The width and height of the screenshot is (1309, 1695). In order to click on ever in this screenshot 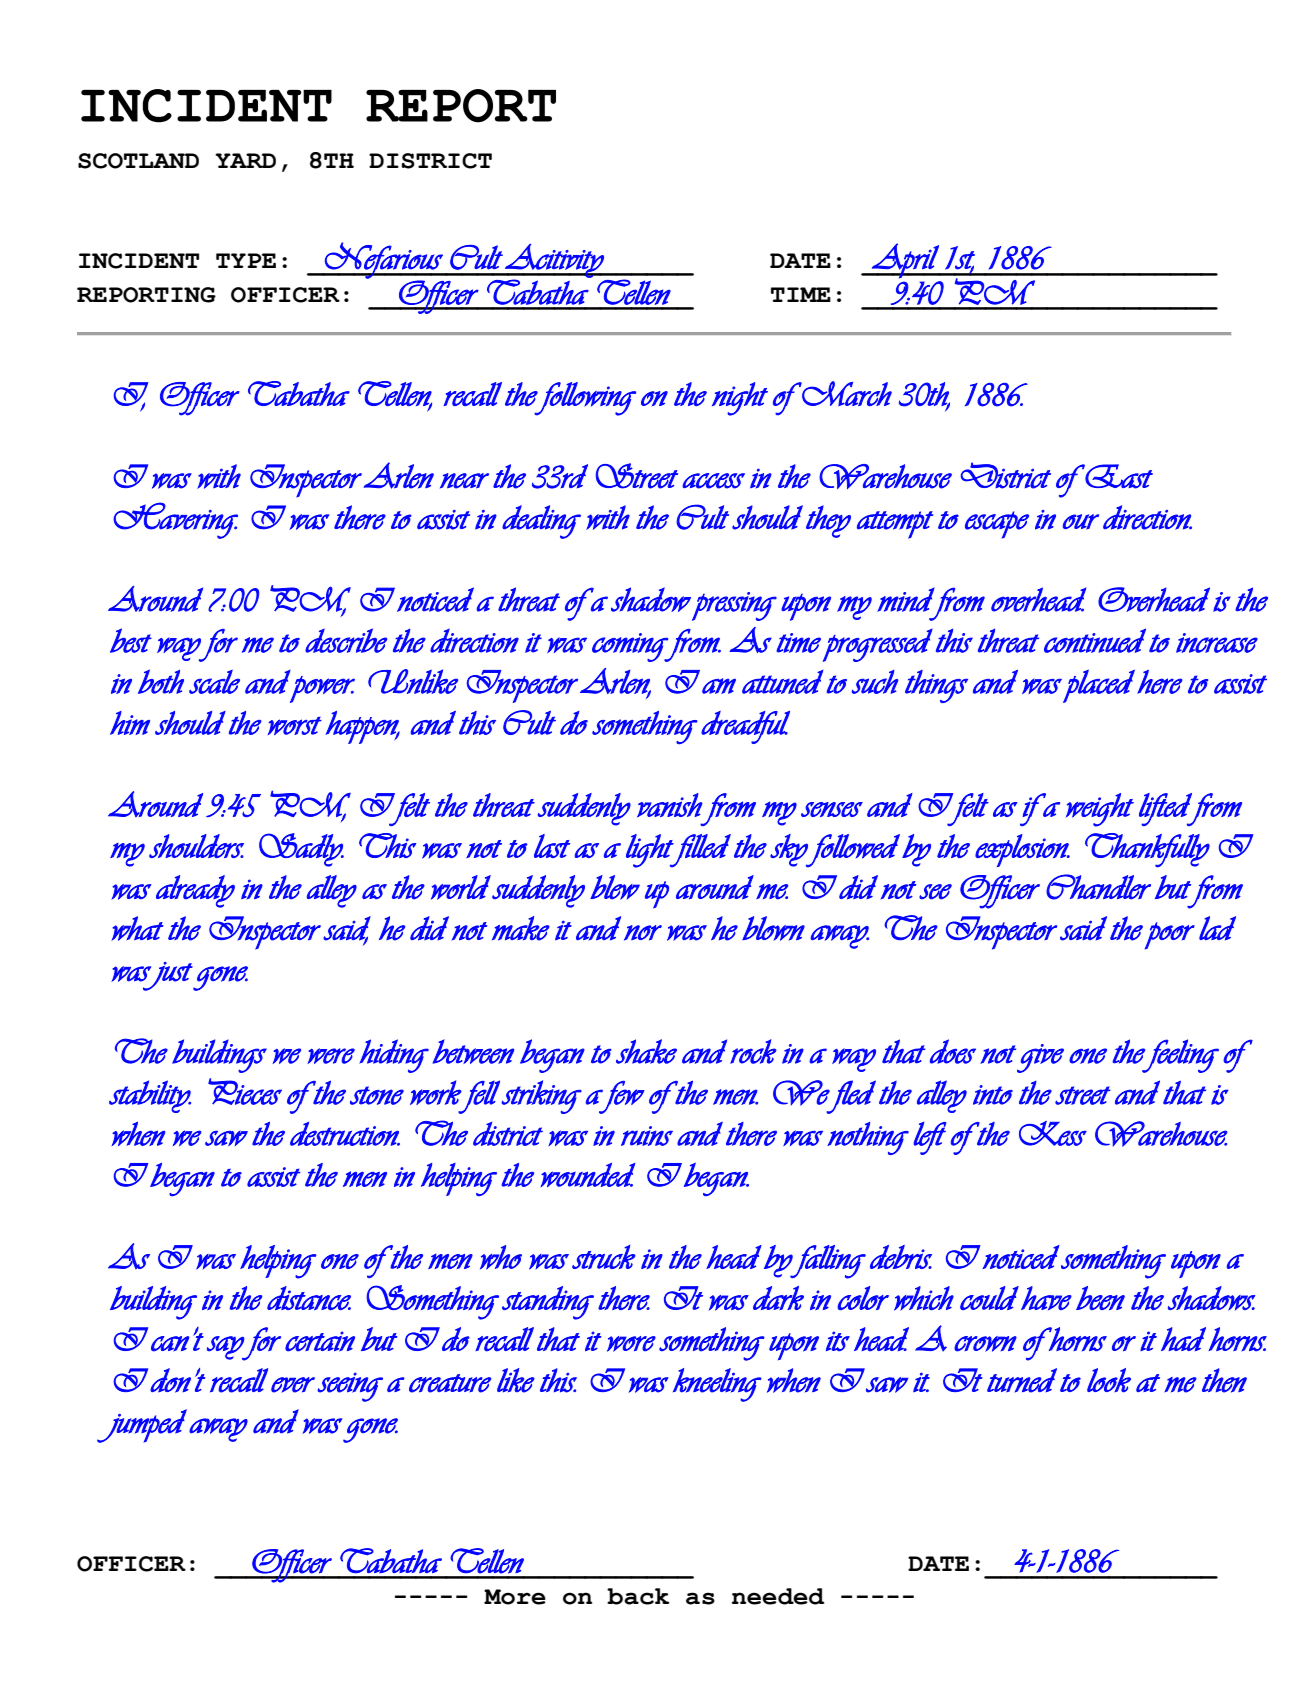, I will do `click(293, 1385)`.
